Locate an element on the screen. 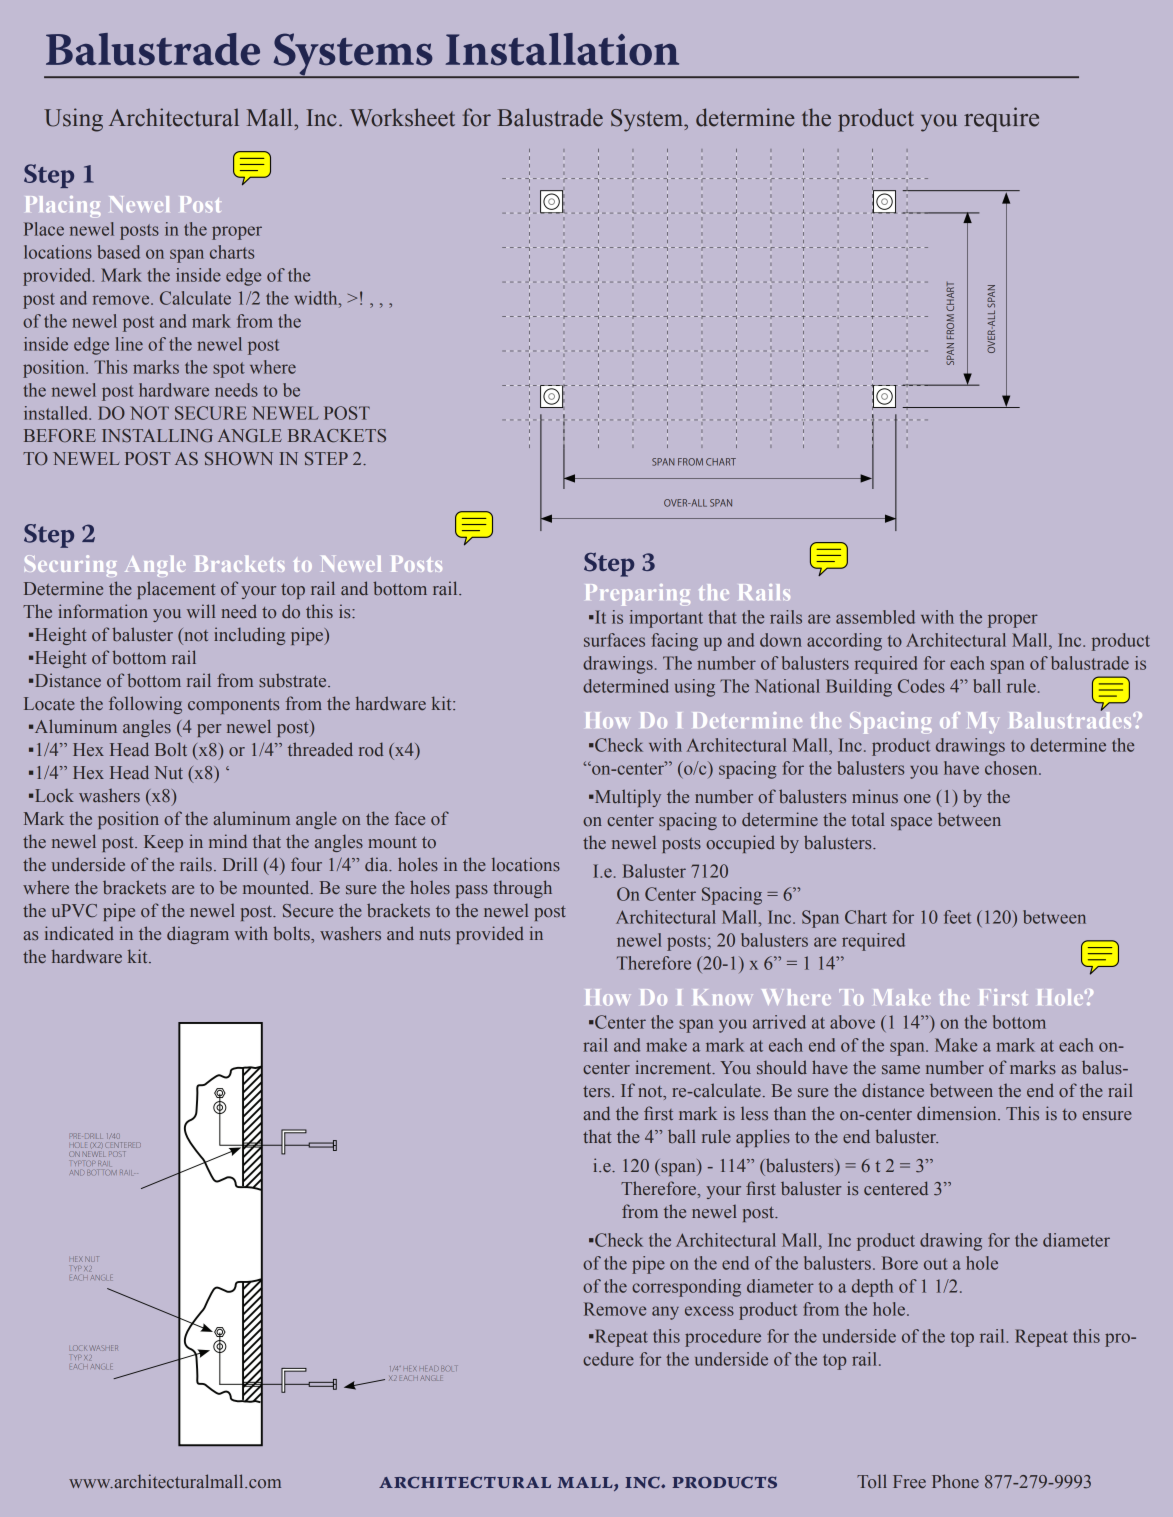 The width and height of the screenshot is (1173, 1517). Placing is located at coordinates (63, 206).
